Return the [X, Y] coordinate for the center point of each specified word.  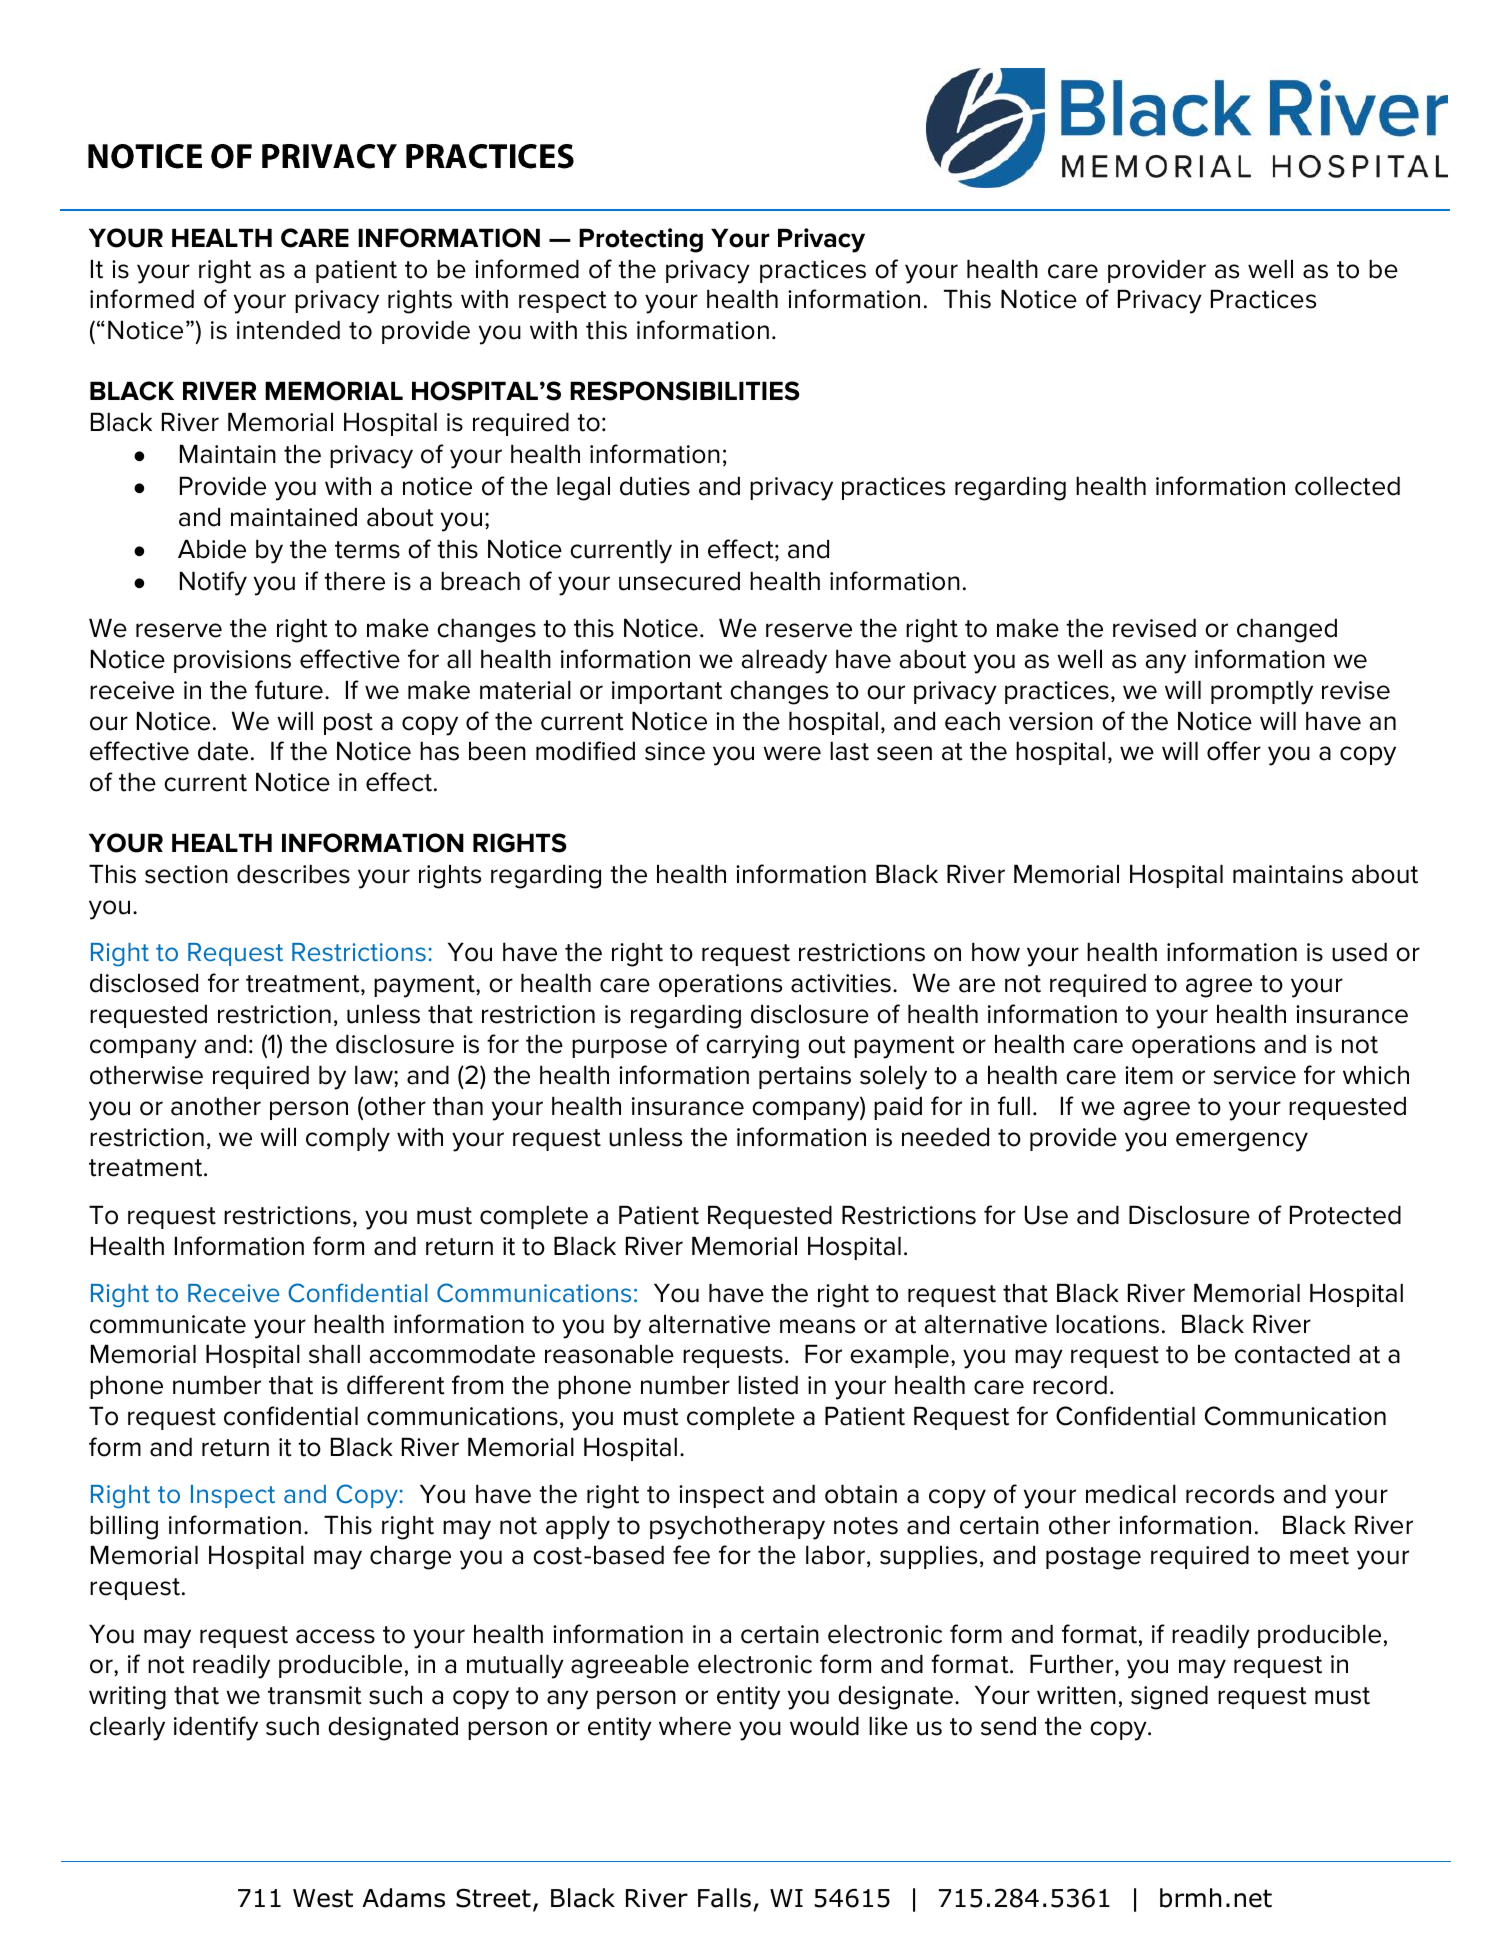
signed [1169, 1697]
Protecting [641, 240]
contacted [1292, 1354]
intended [288, 330]
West [323, 1898]
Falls [724, 1898]
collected [1347, 486]
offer [1234, 751]
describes [293, 874]
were [792, 753]
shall [334, 1354]
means [817, 1326]
